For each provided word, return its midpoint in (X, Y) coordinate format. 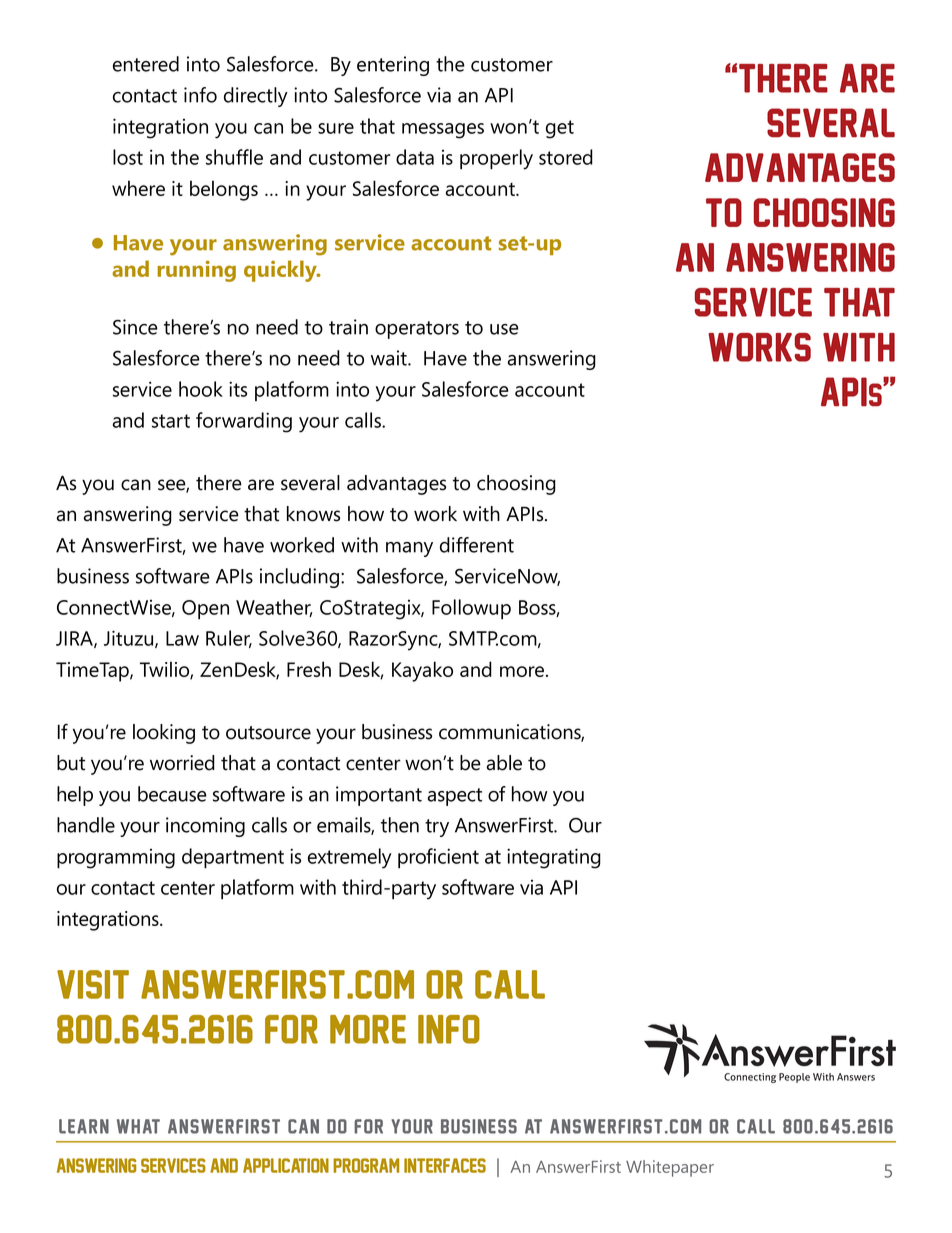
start (171, 421)
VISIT (93, 984)
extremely (350, 858)
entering (393, 66)
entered (146, 64)
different (477, 545)
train (348, 327)
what (138, 1126)
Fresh (309, 669)
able (504, 763)
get (560, 129)
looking (164, 734)
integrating (554, 858)
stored (566, 157)
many (409, 549)
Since (135, 327)
